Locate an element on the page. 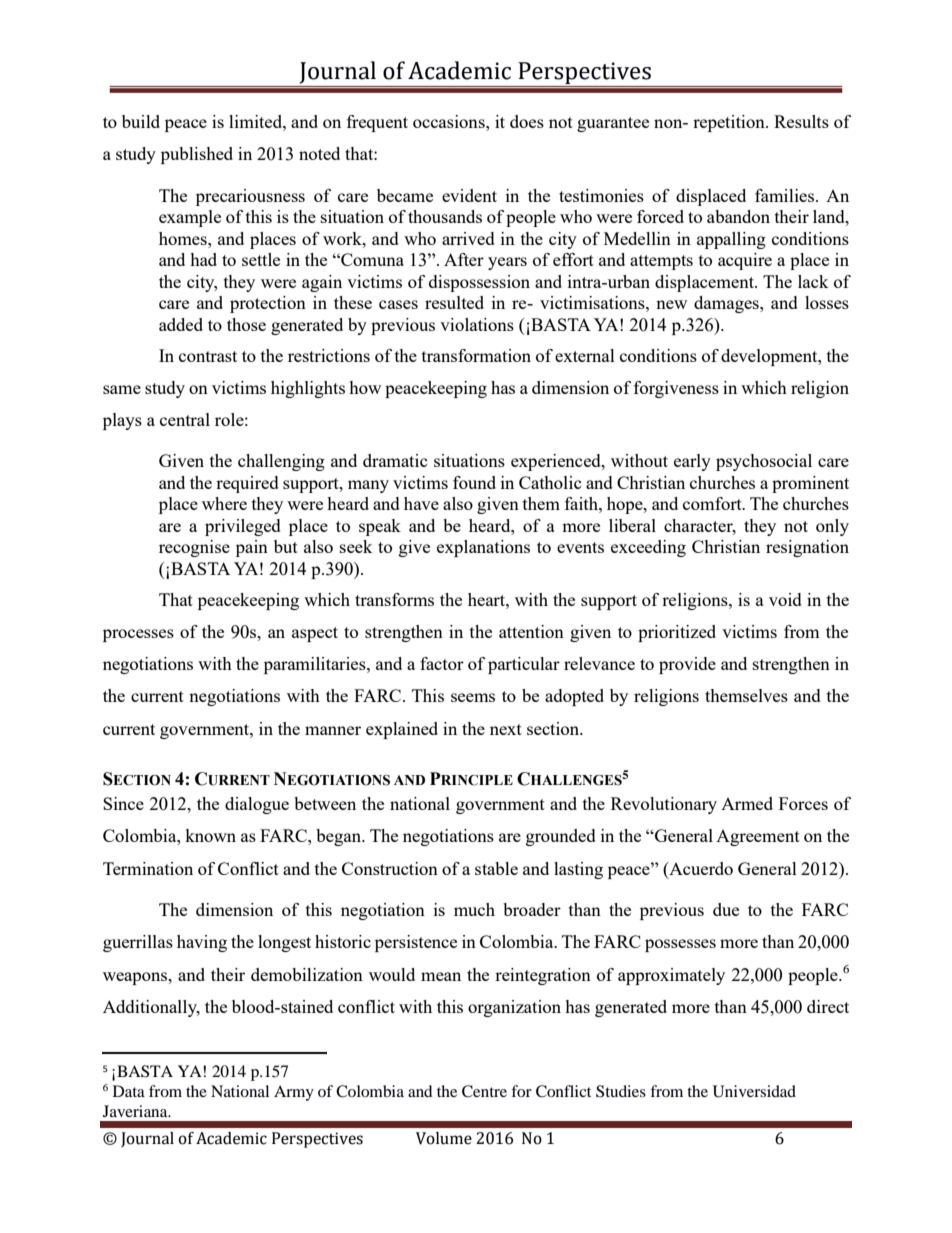 The height and width of the image is (1233, 952). dialogue is located at coordinates (257, 805).
